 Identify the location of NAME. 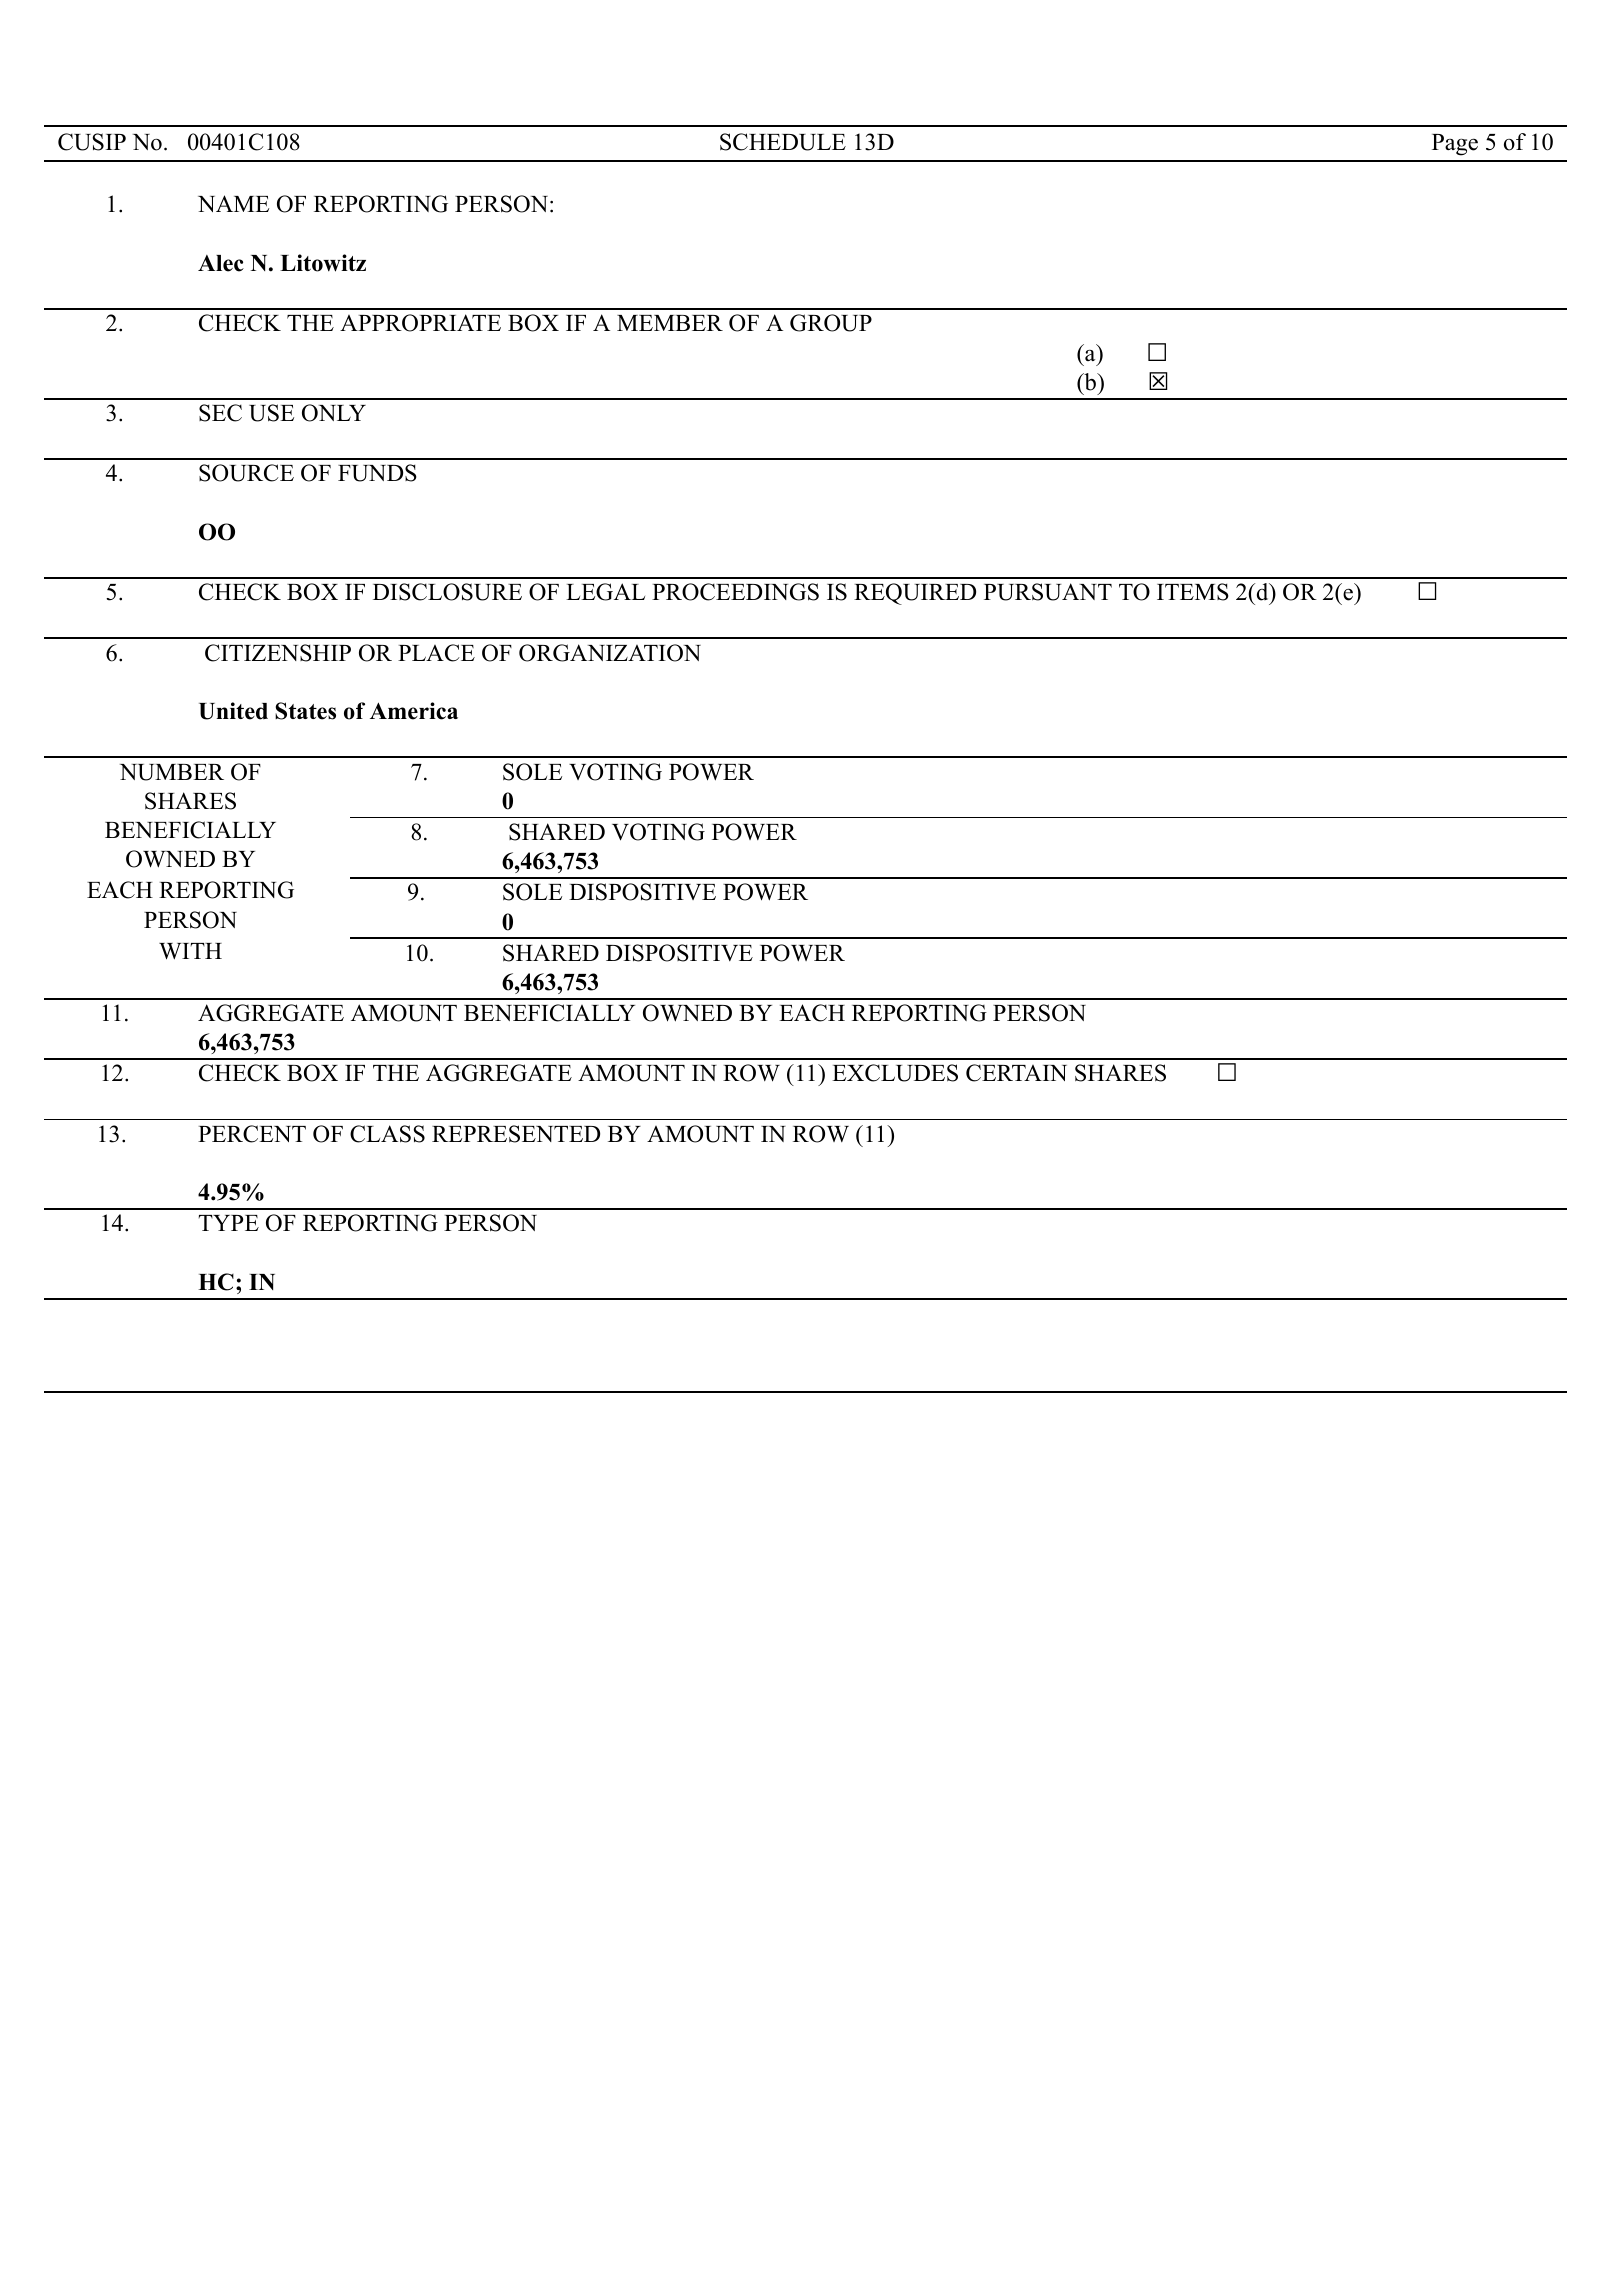
(233, 203).
